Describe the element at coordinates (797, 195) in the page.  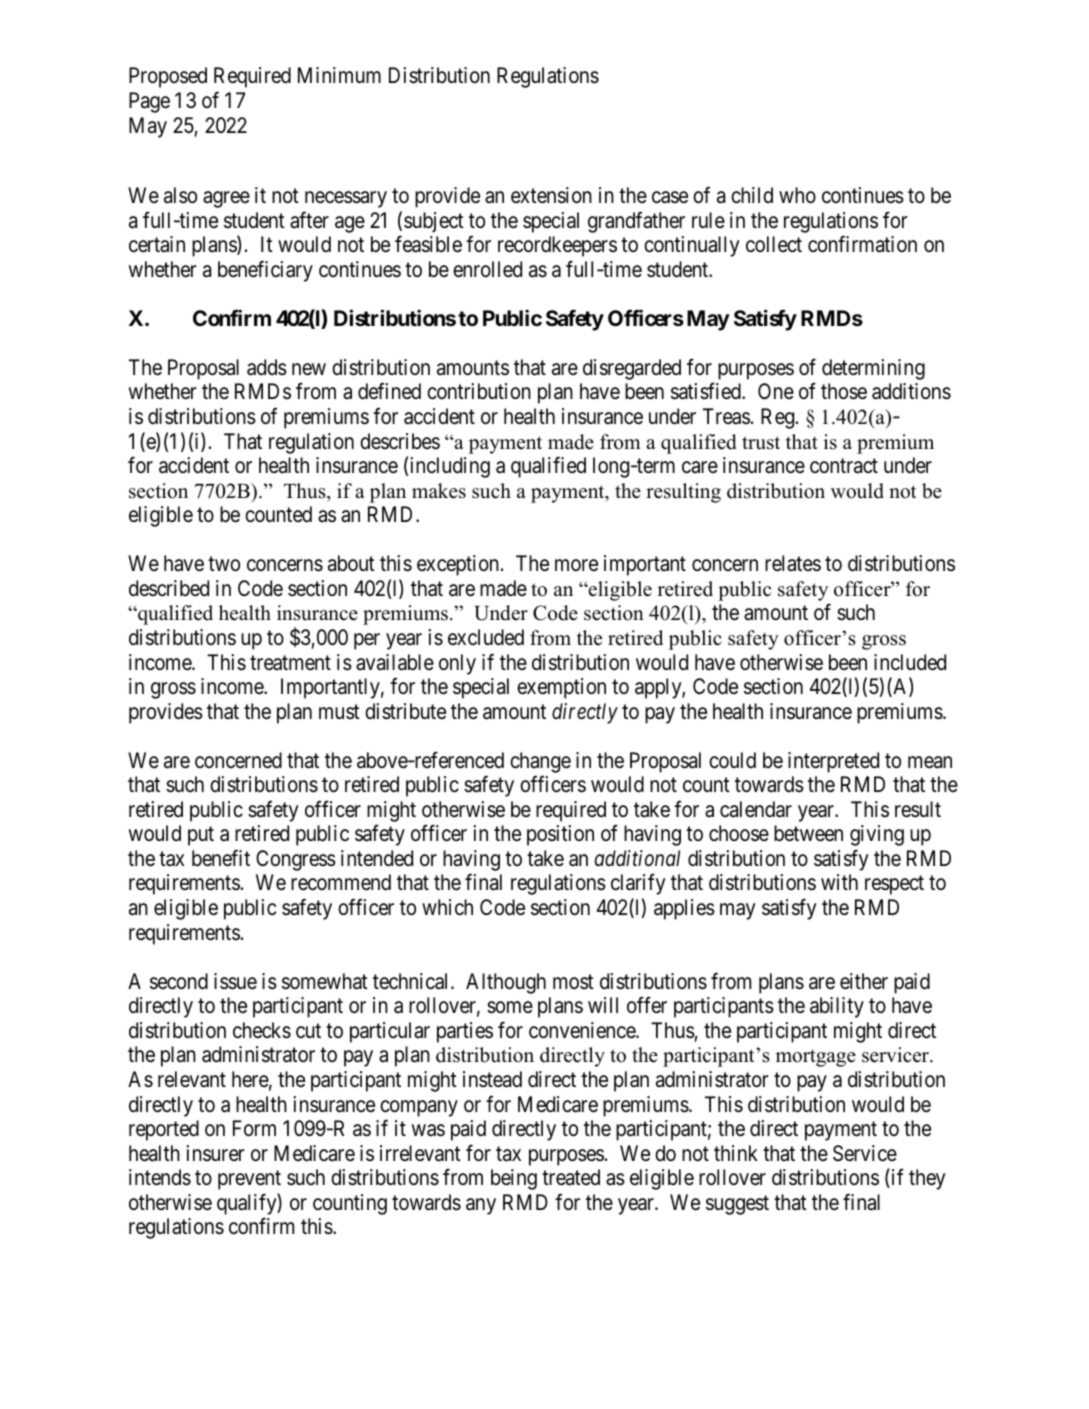
I see `who` at that location.
